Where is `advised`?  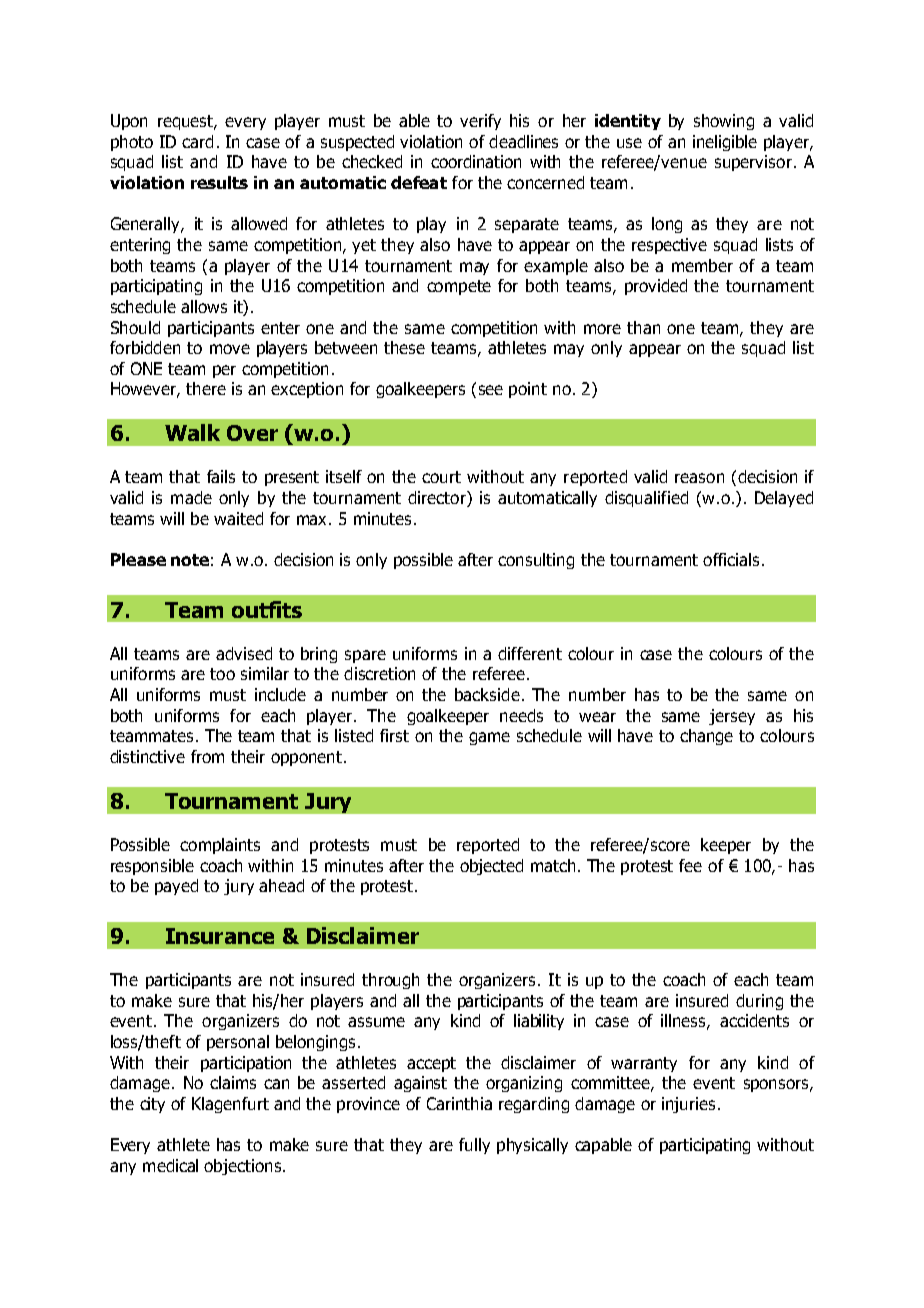
advised is located at coordinates (244, 653).
